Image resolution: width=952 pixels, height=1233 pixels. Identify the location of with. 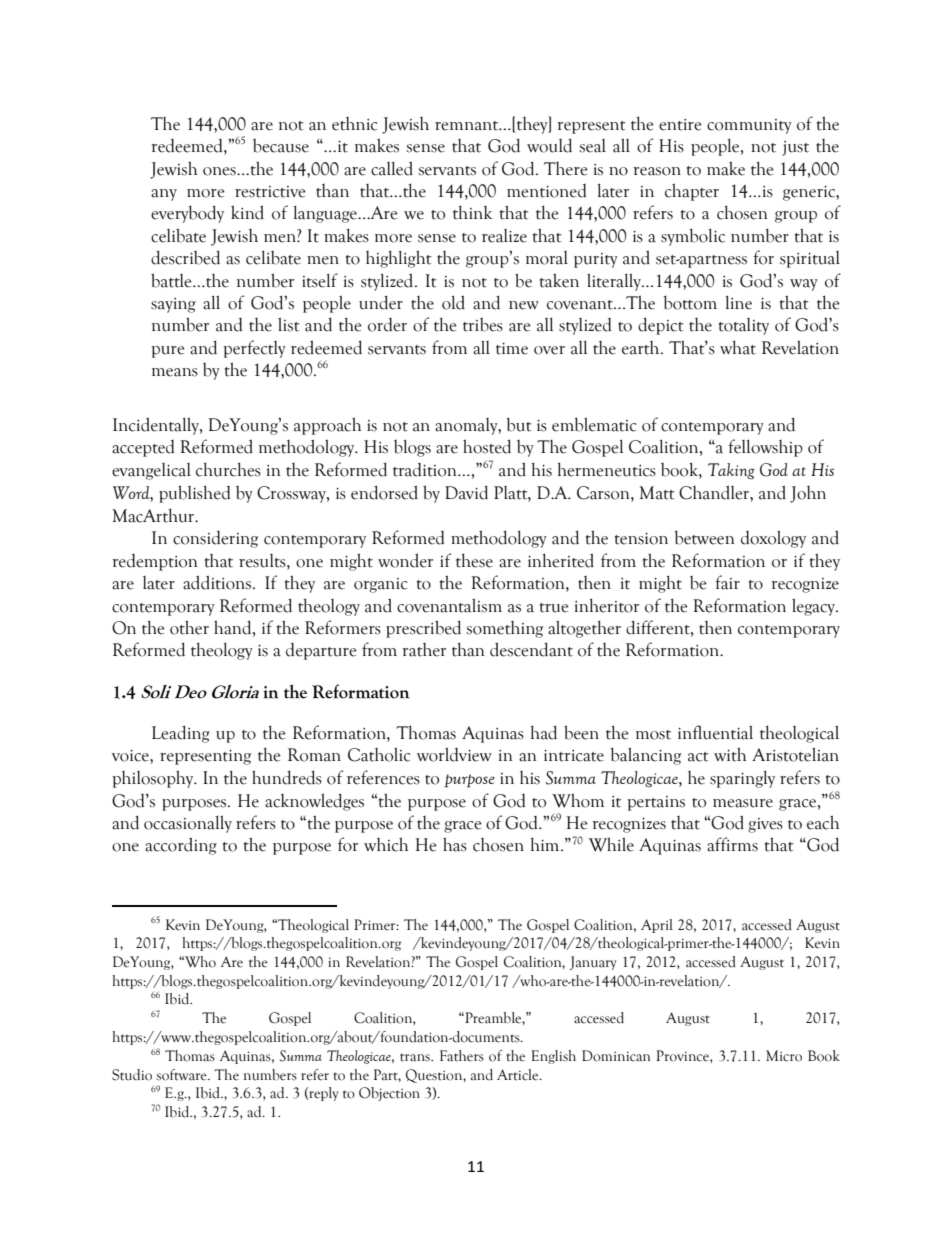
(730, 754).
